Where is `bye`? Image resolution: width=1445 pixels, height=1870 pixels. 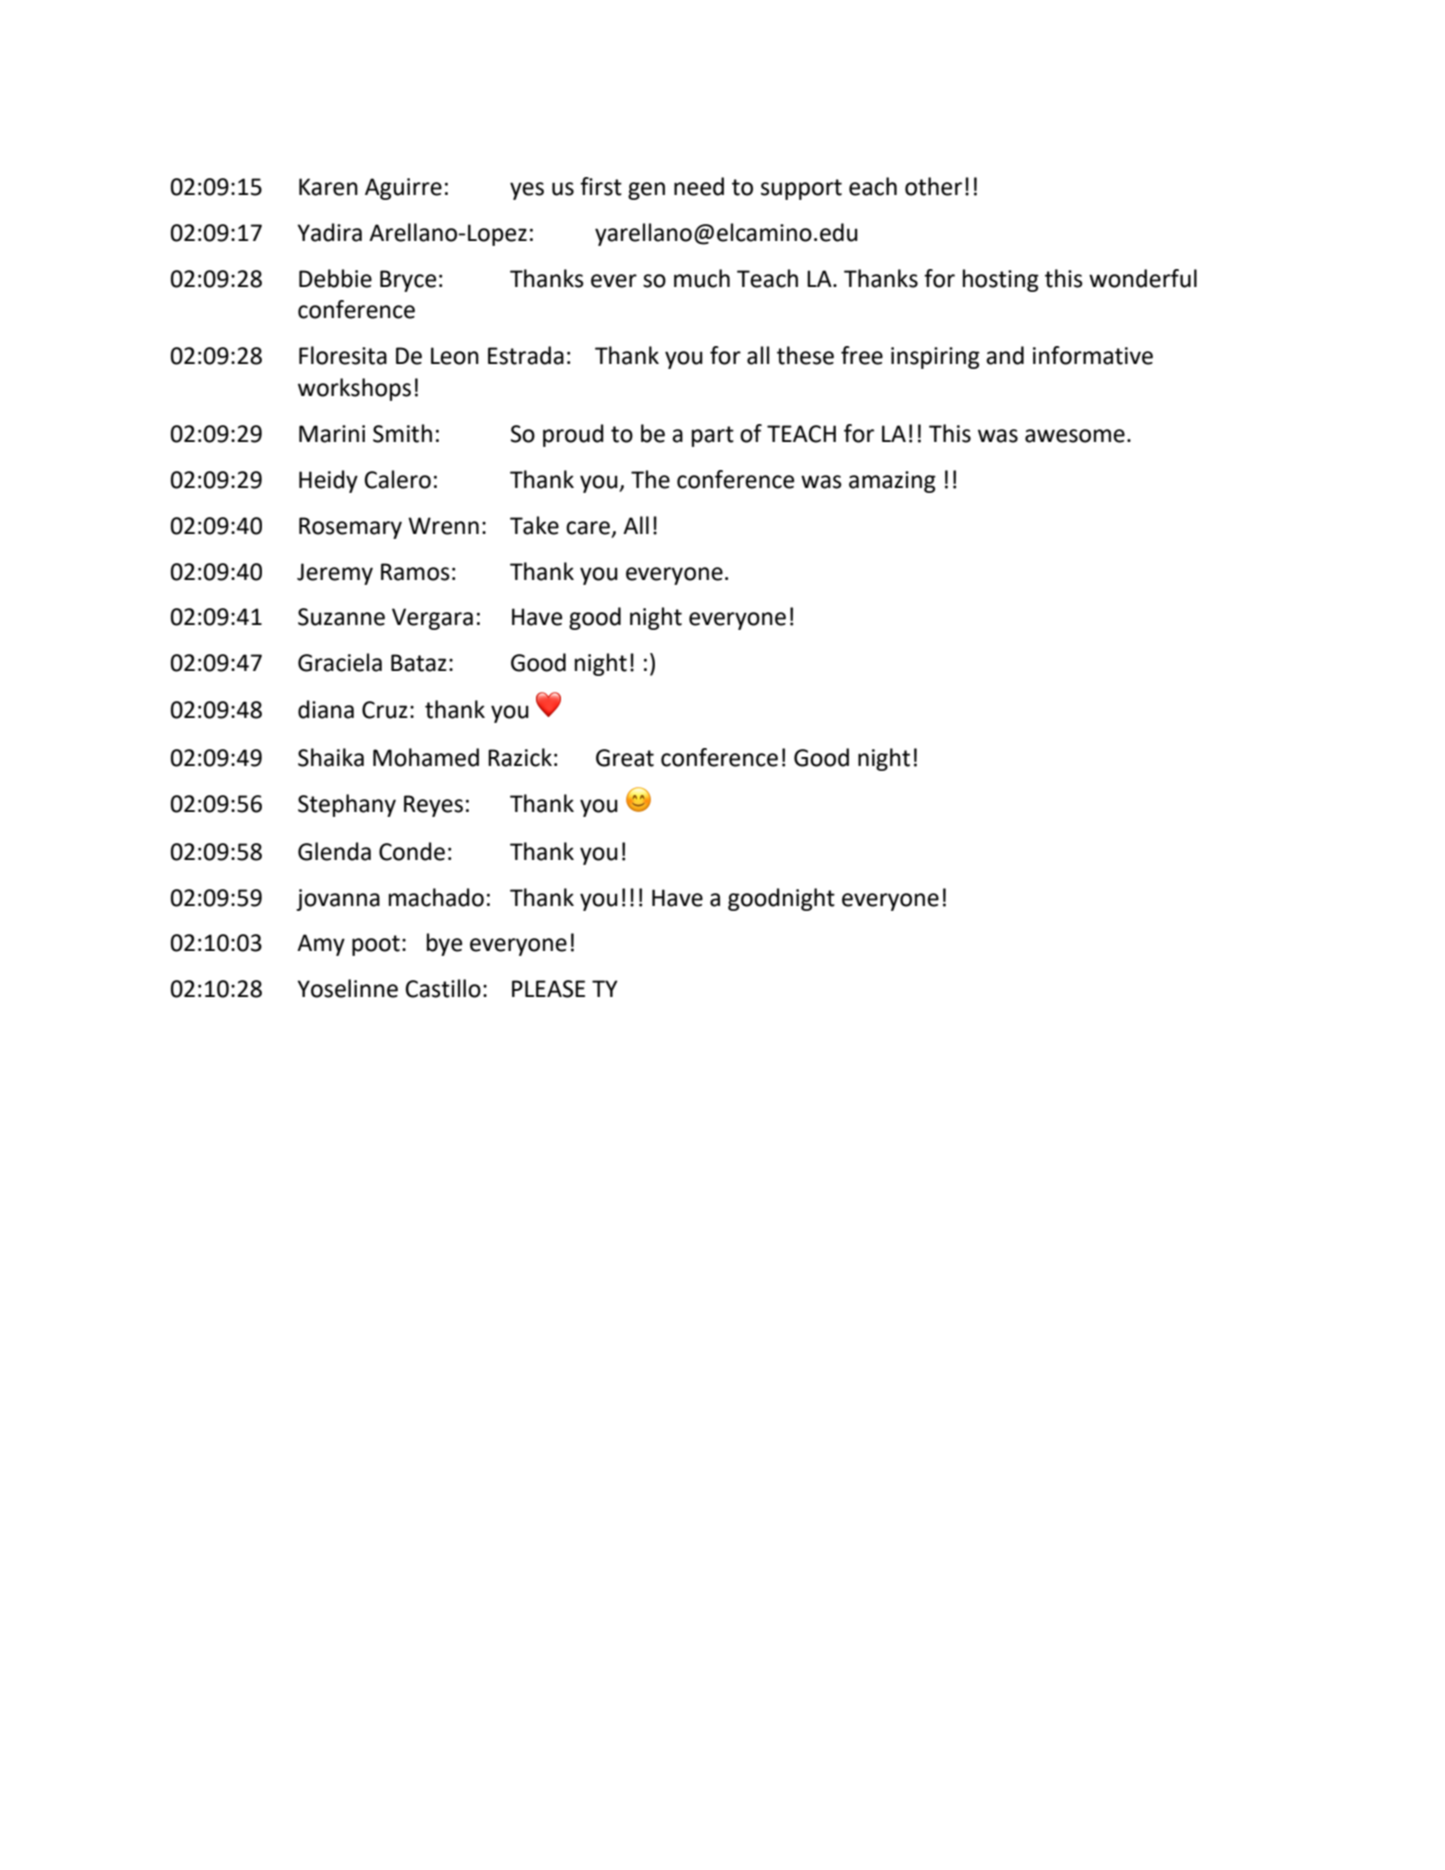 bye is located at coordinates (444, 944).
